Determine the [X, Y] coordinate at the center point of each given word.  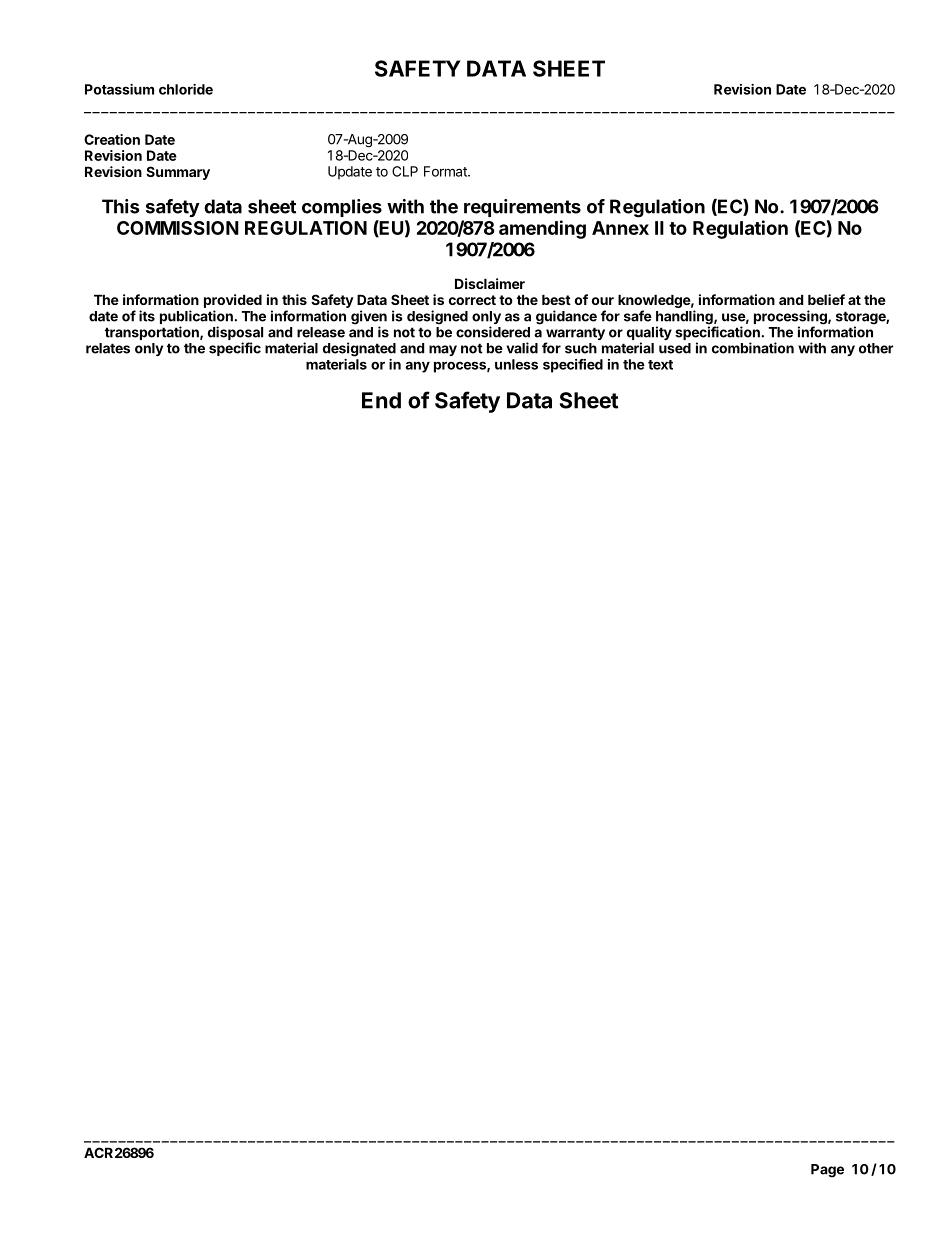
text [660, 365]
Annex [620, 228]
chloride [186, 89]
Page [827, 1171]
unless [516, 364]
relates [108, 348]
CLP [405, 171]
